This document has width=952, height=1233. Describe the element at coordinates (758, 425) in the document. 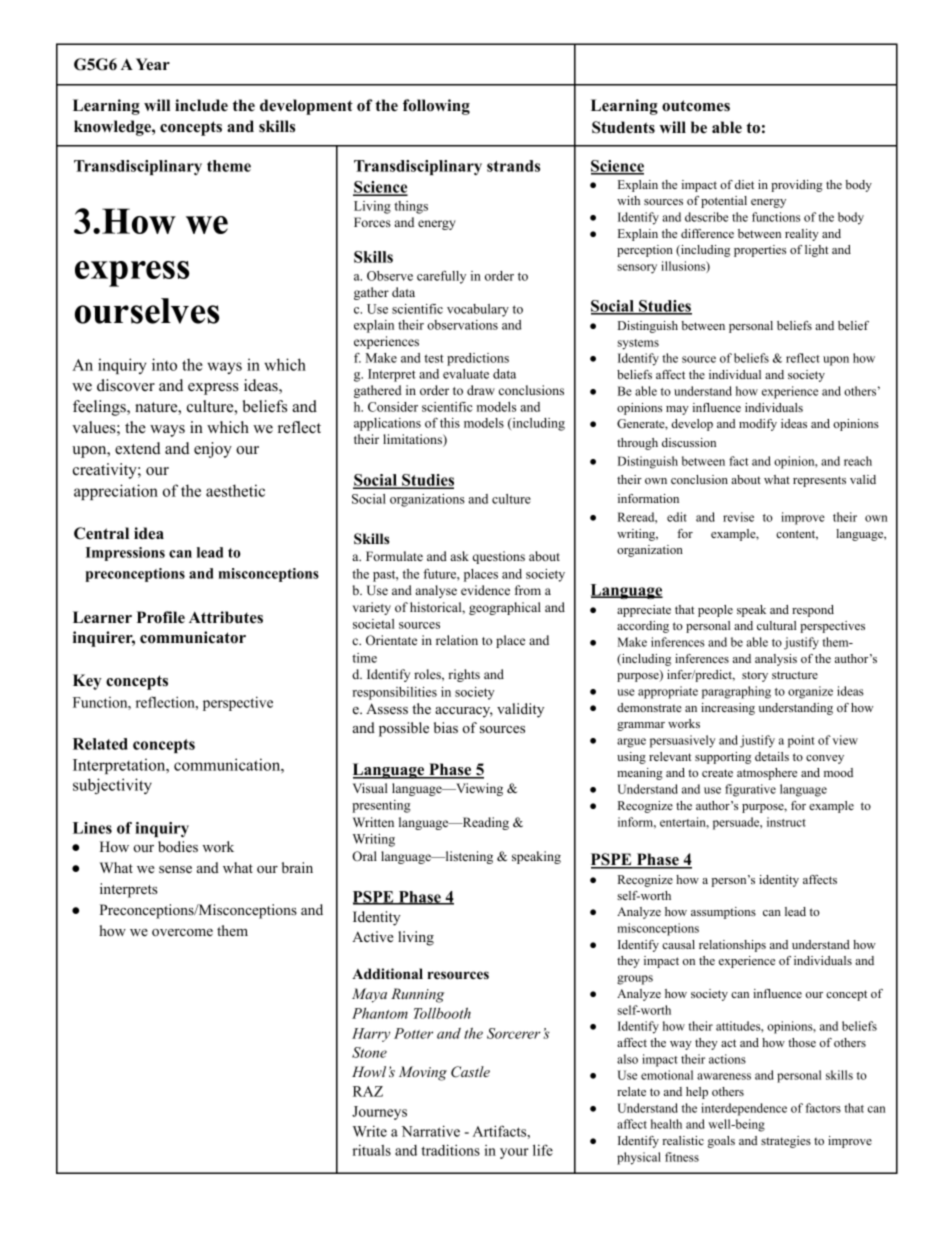

I see `modify` at that location.
